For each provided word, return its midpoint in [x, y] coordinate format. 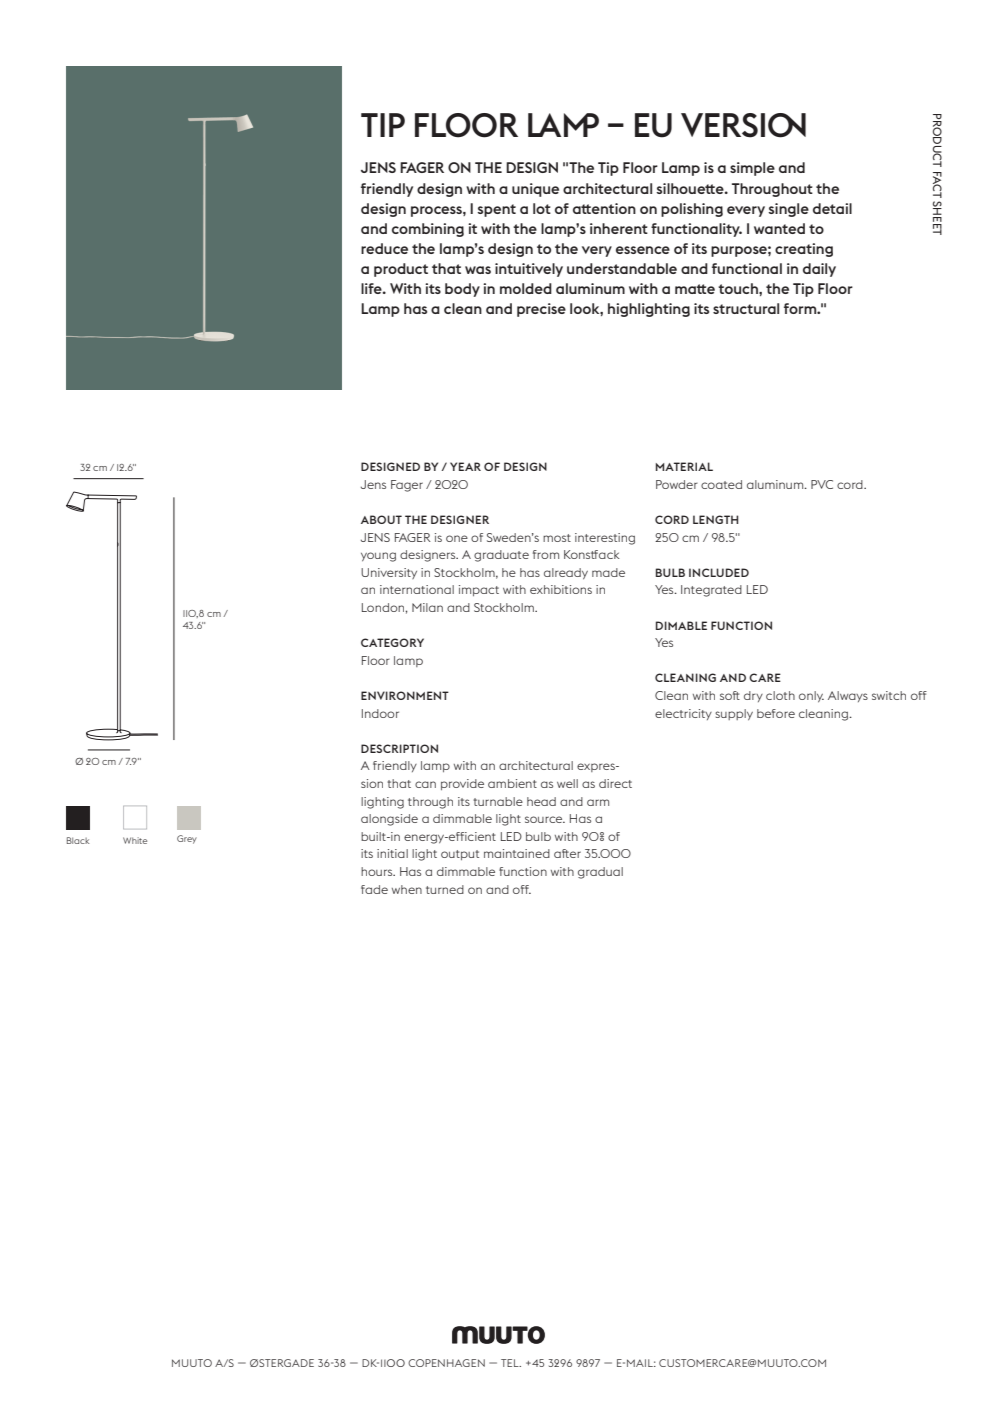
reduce [384, 248]
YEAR [465, 466]
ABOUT [381, 519]
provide [462, 784]
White [135, 840]
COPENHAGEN [446, 1363]
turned [445, 889]
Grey [187, 839]
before [776, 713]
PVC [822, 484]
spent [496, 210]
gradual [600, 873]
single [788, 210]
